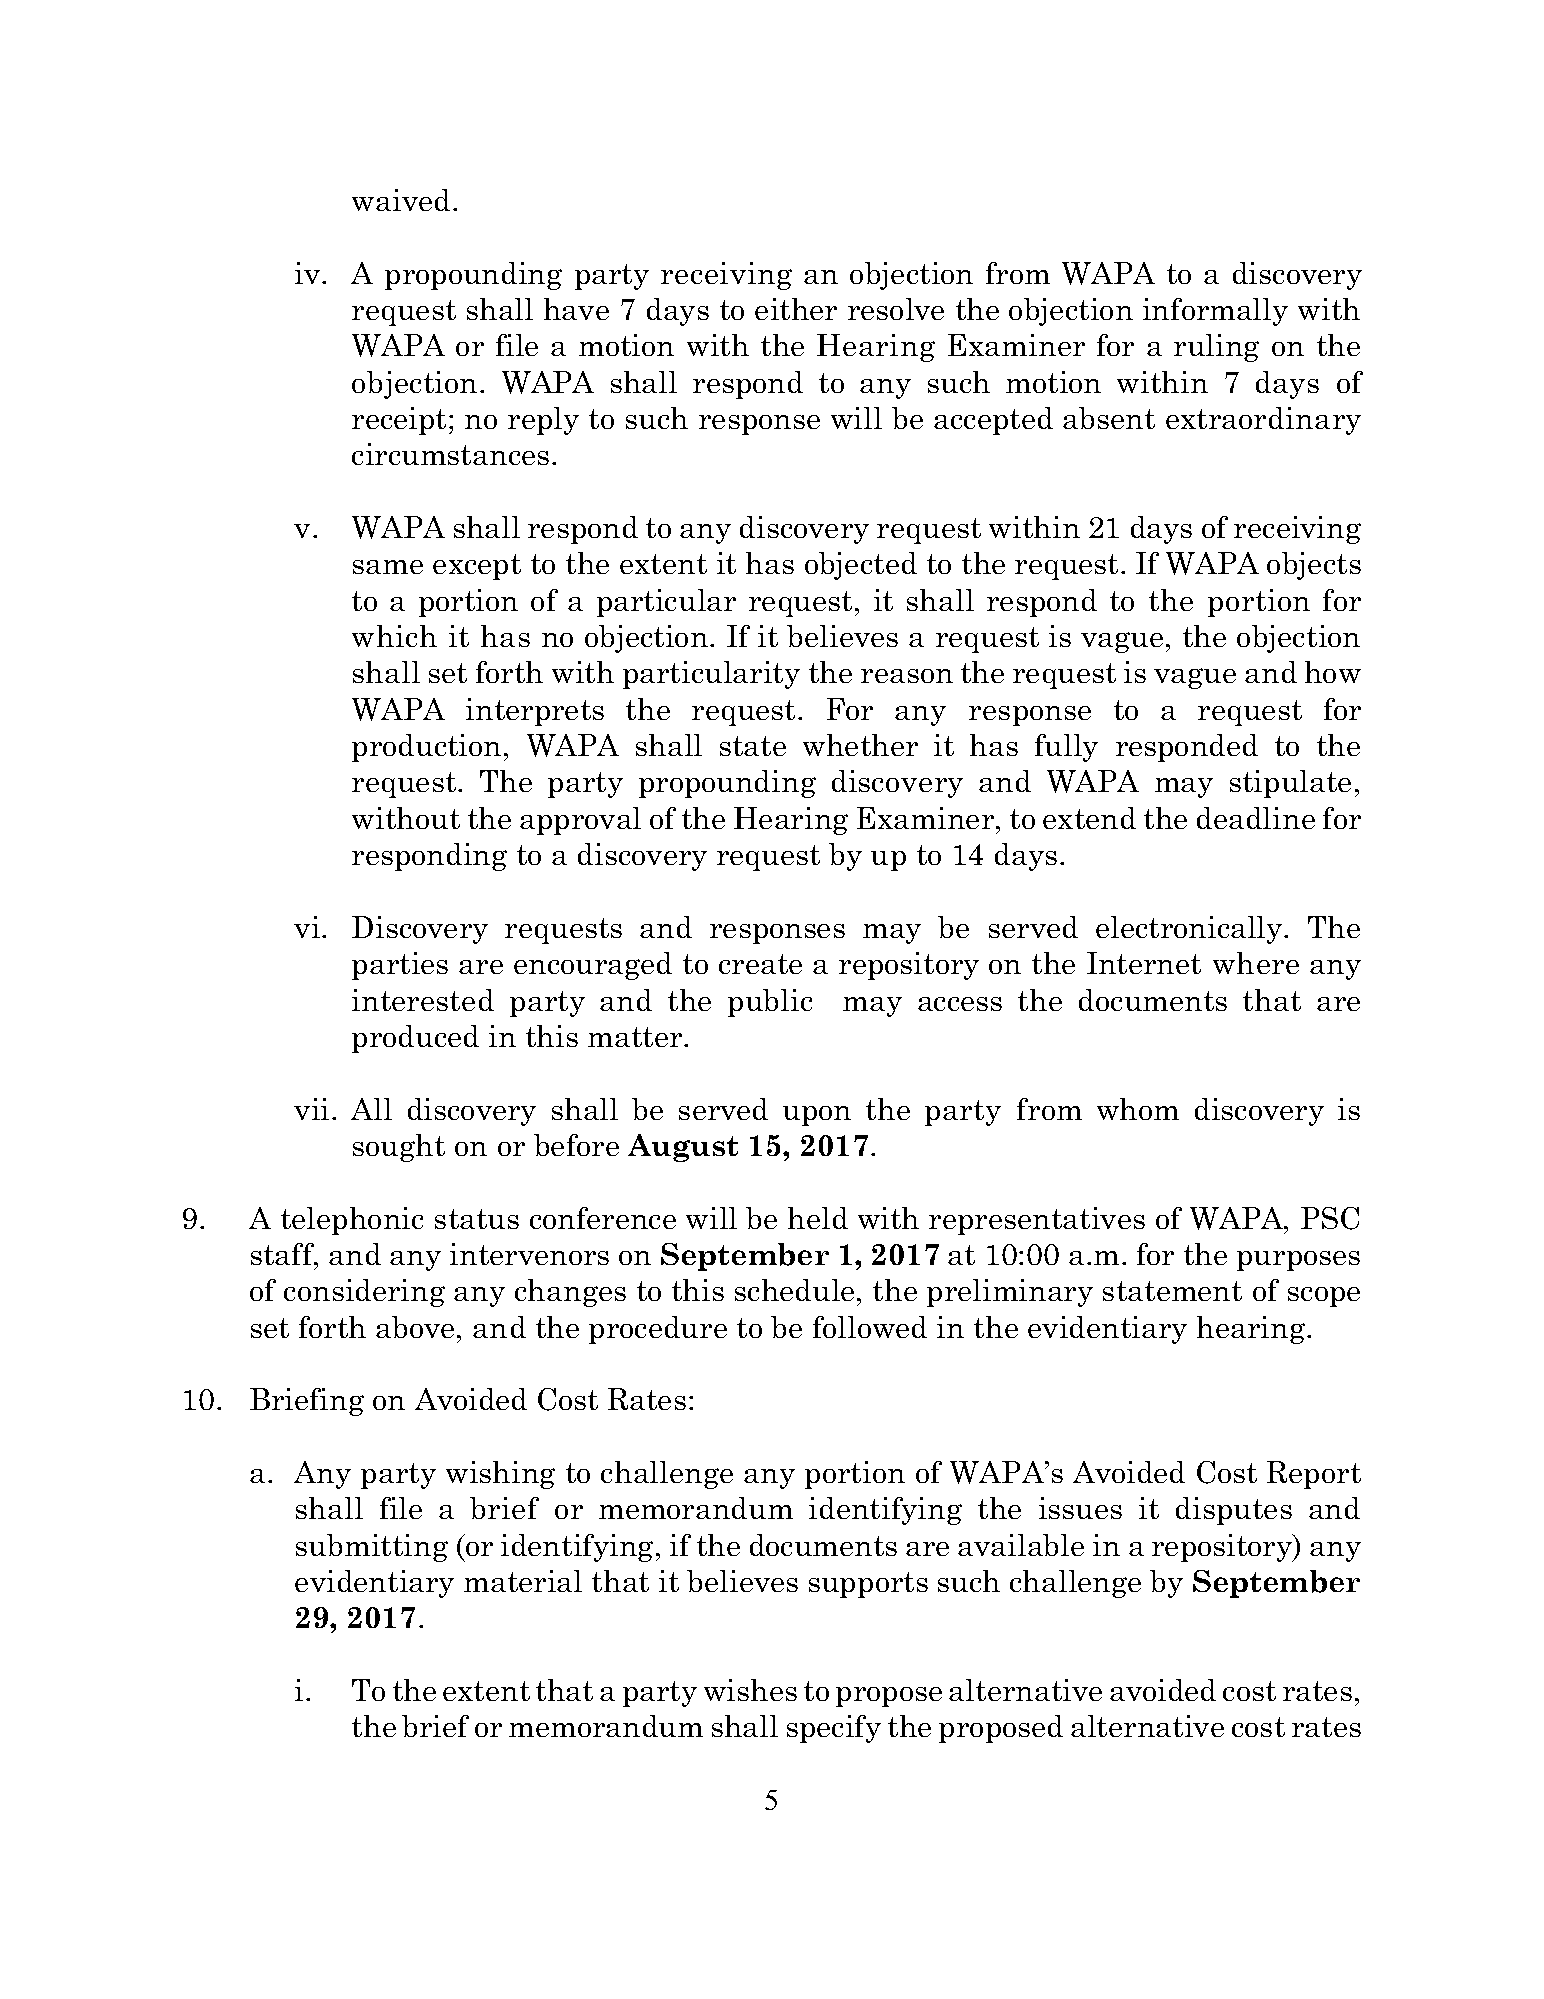  I want to click on material, so click(523, 1581).
